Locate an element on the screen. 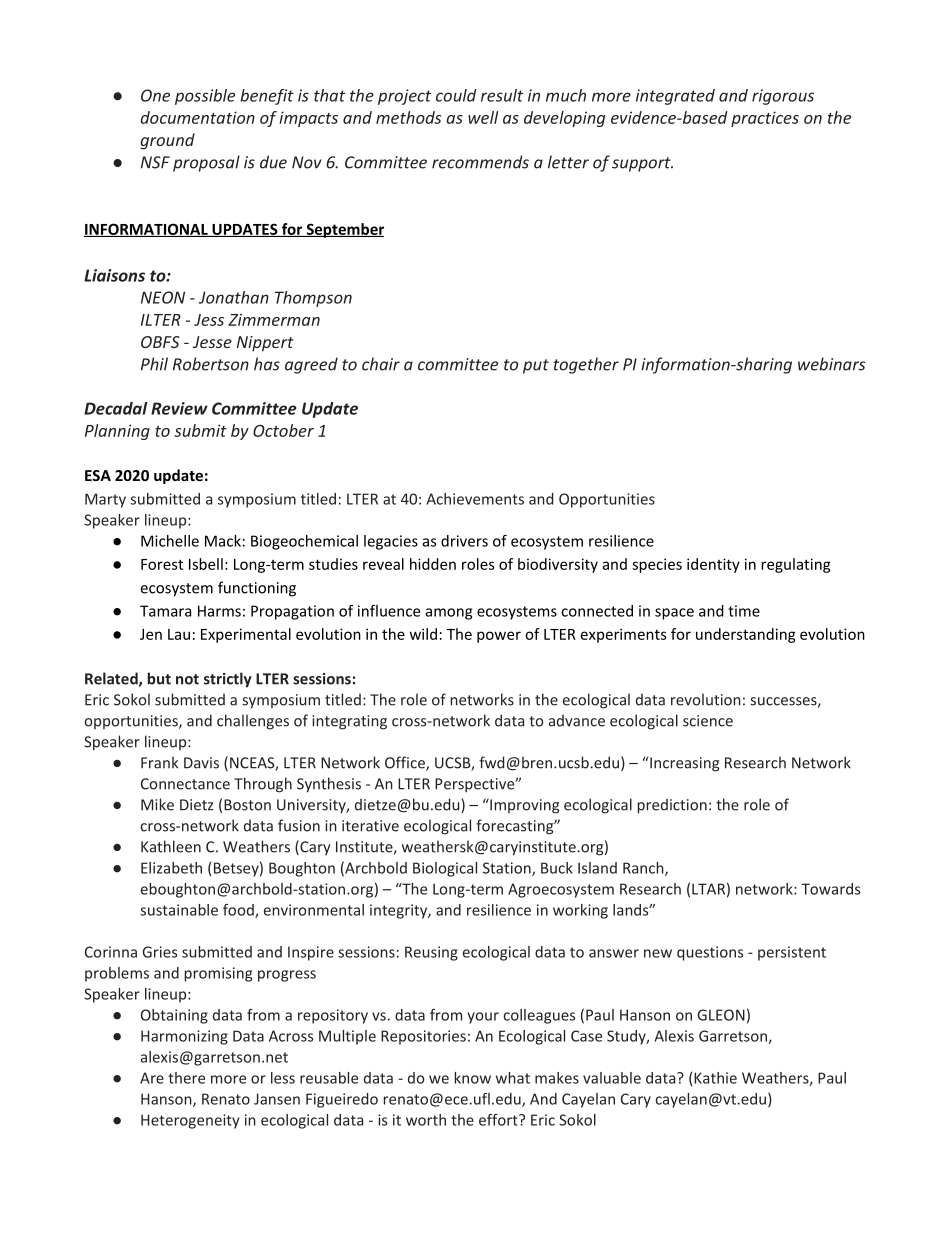 The width and height of the screenshot is (952, 1233). sustainable is located at coordinates (179, 910).
